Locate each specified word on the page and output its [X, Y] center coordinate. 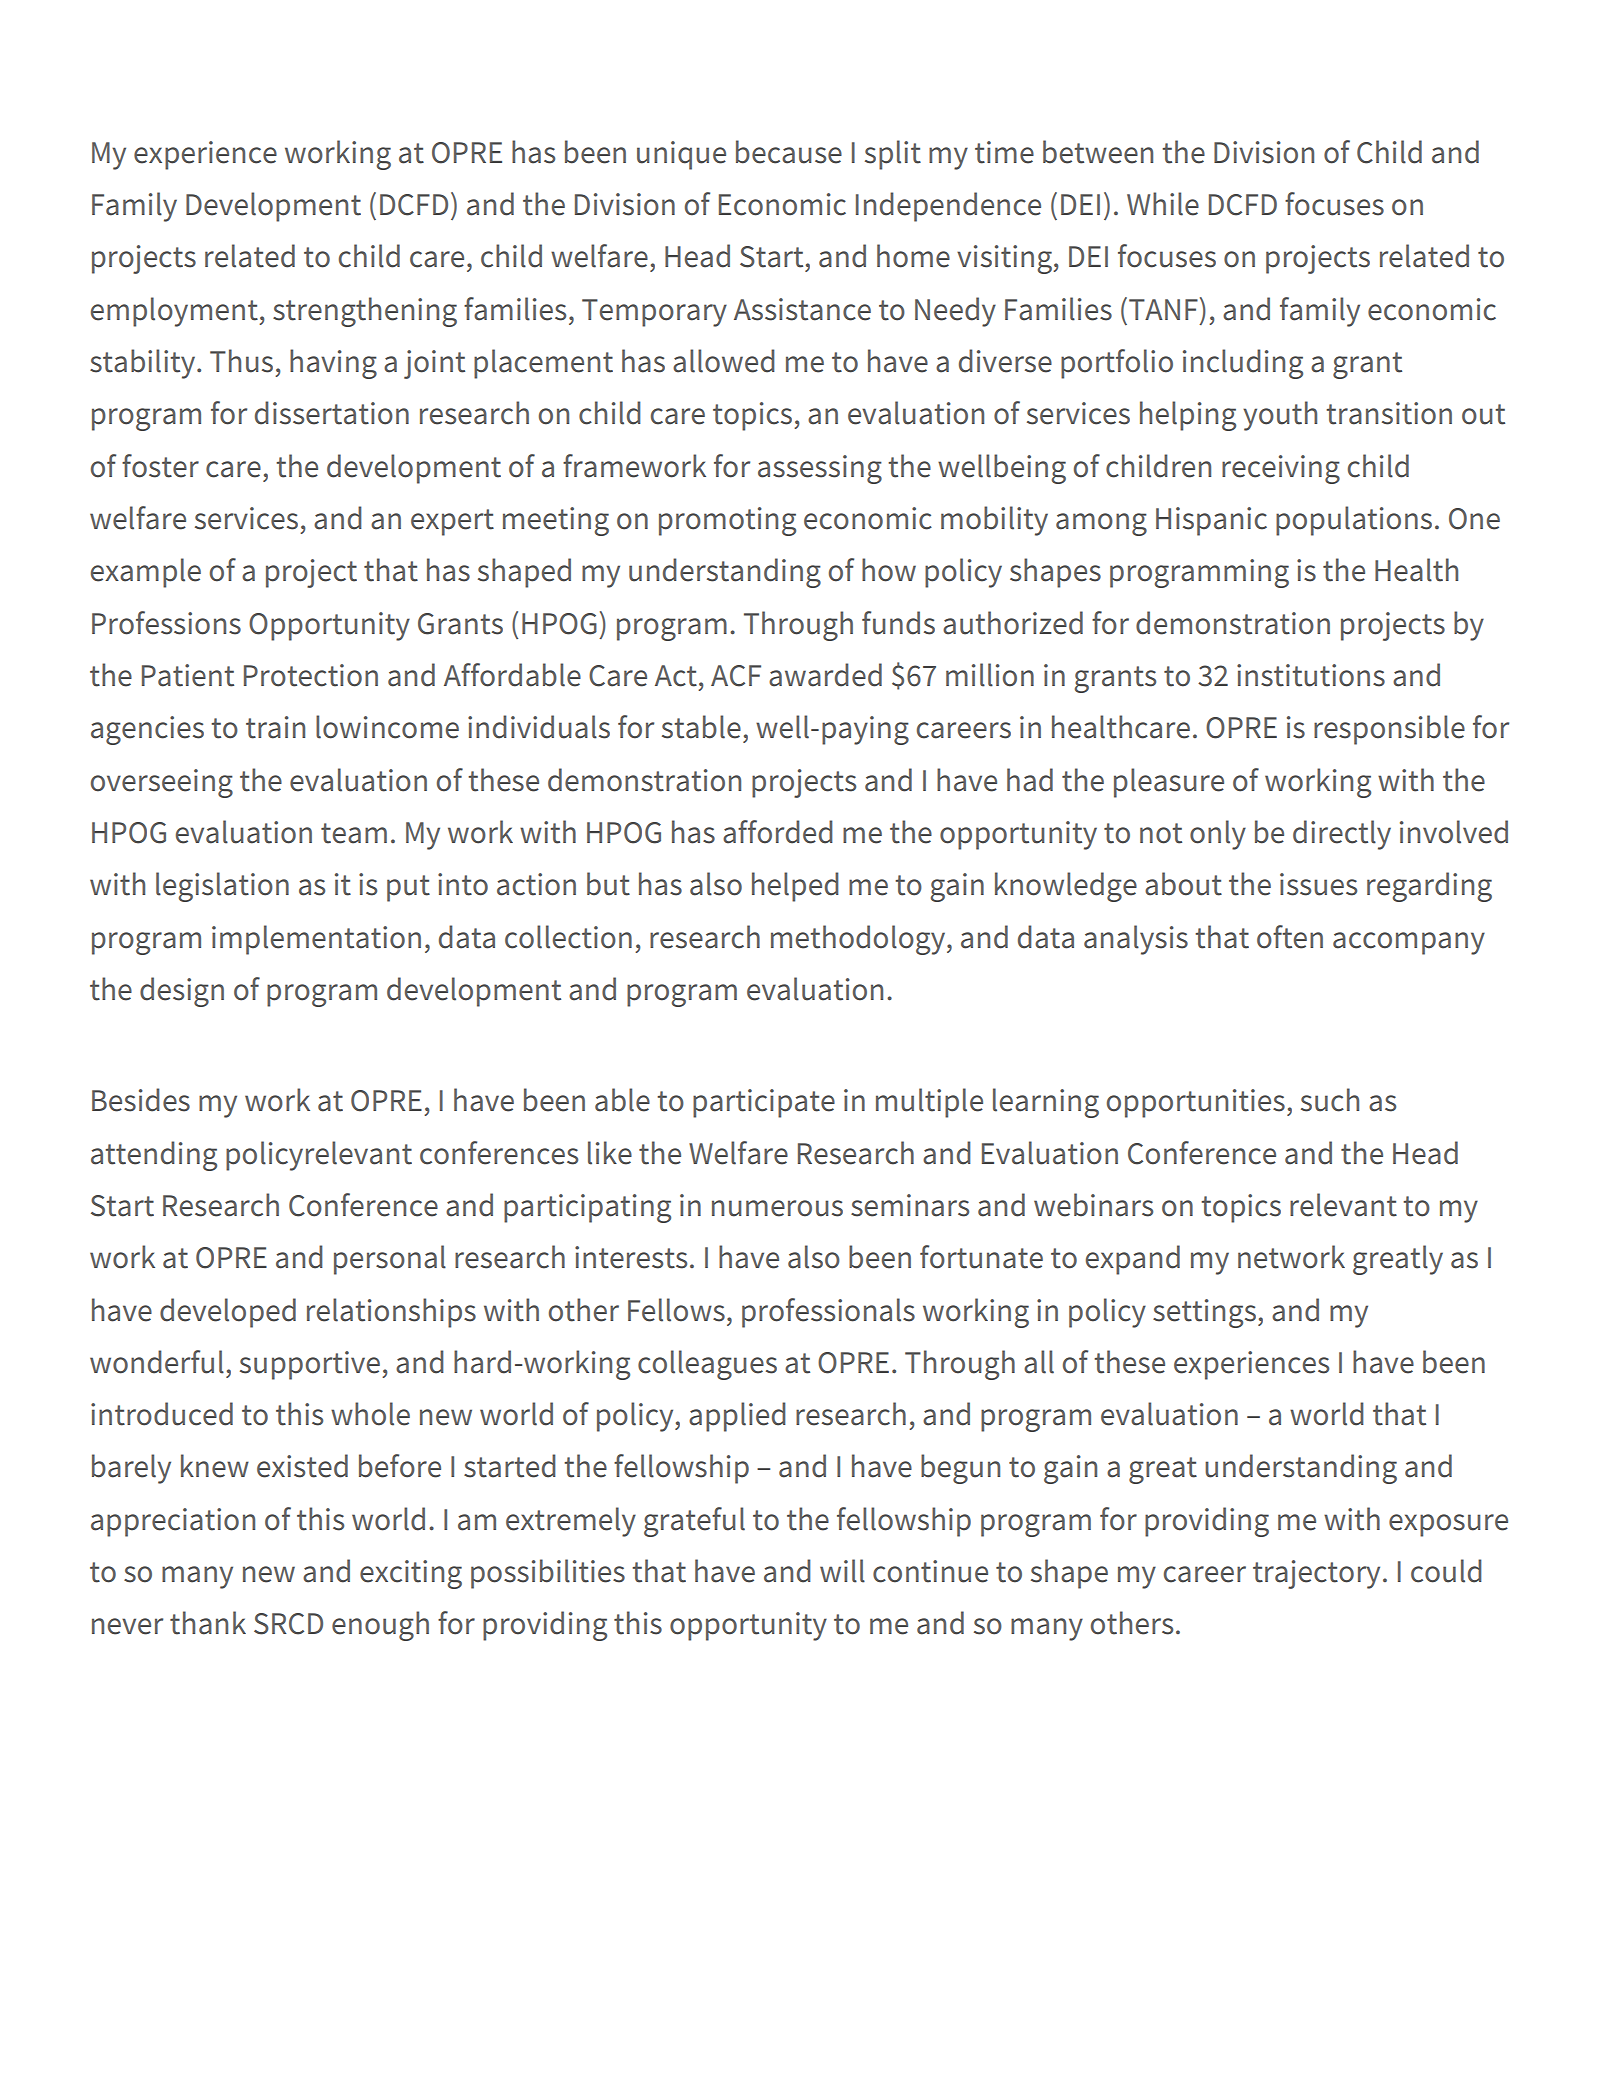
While [1163, 204]
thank [208, 1623]
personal [390, 1260]
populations [1354, 521]
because [789, 152]
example [146, 573]
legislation [222, 887]
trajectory [1316, 1574]
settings [1204, 1313]
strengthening [365, 312]
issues [1318, 884]
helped [795, 887]
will [842, 1571]
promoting [727, 521]
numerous [777, 1208]
